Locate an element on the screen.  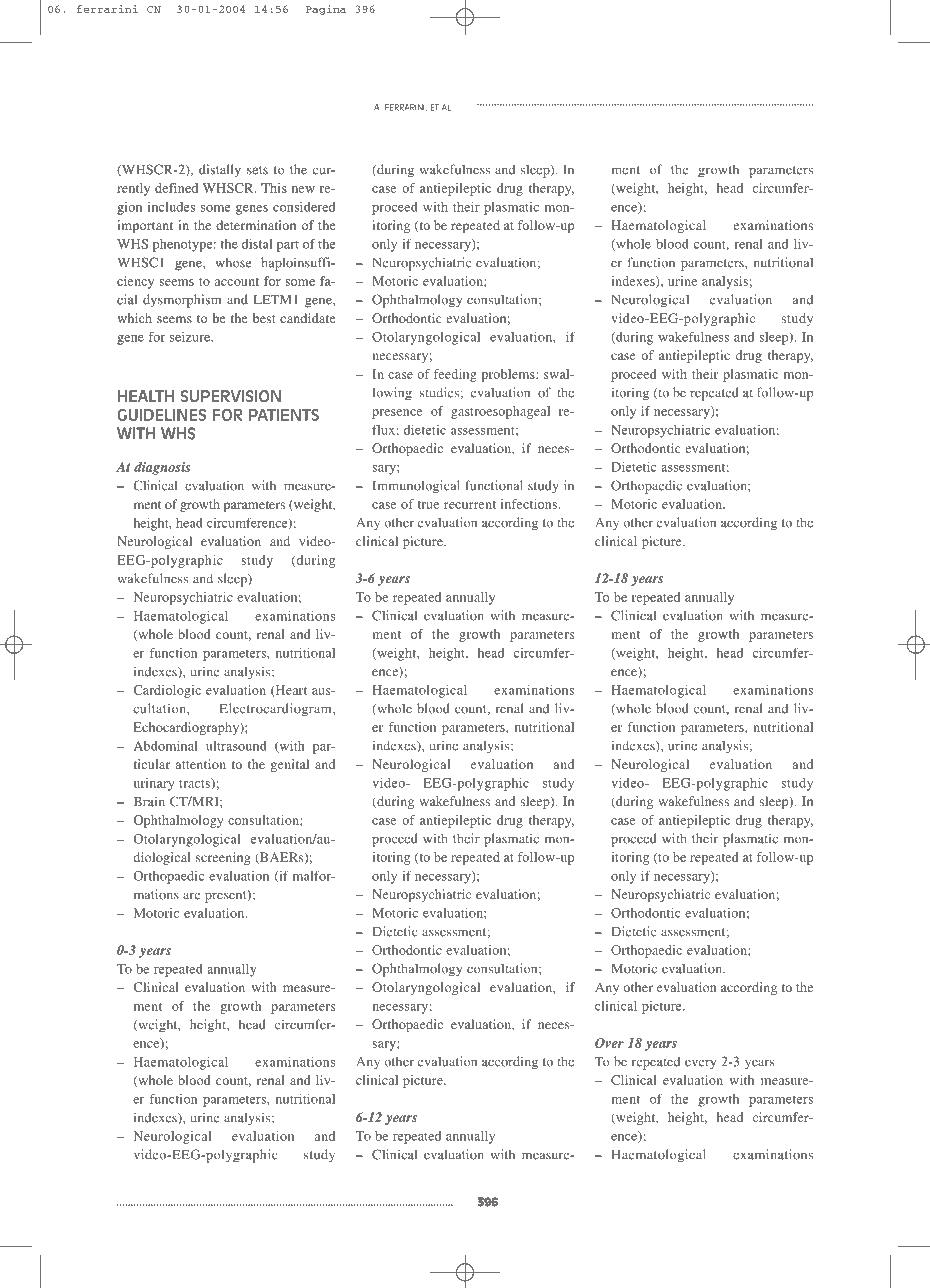
true is located at coordinates (428, 505).
